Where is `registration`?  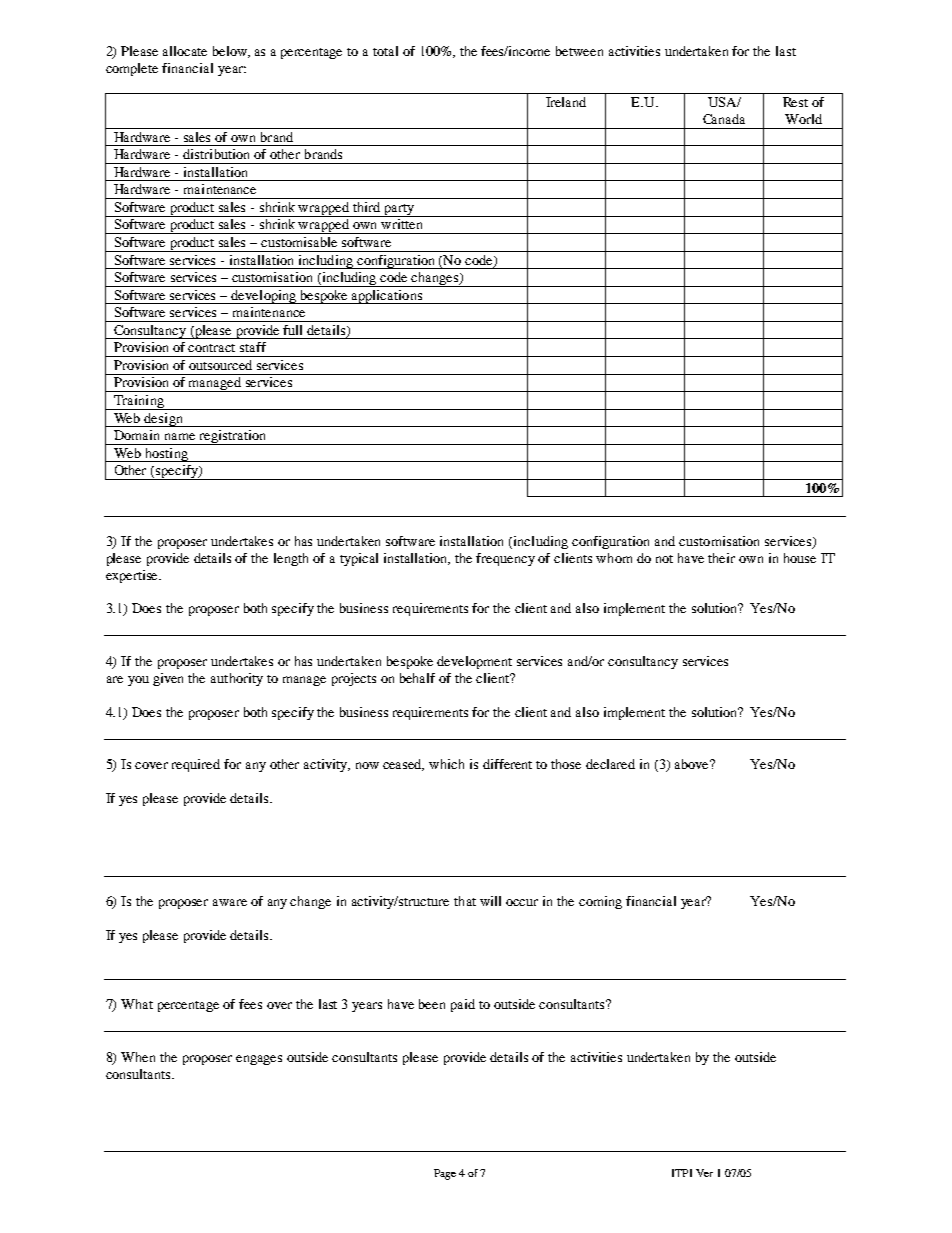 registration is located at coordinates (233, 437).
